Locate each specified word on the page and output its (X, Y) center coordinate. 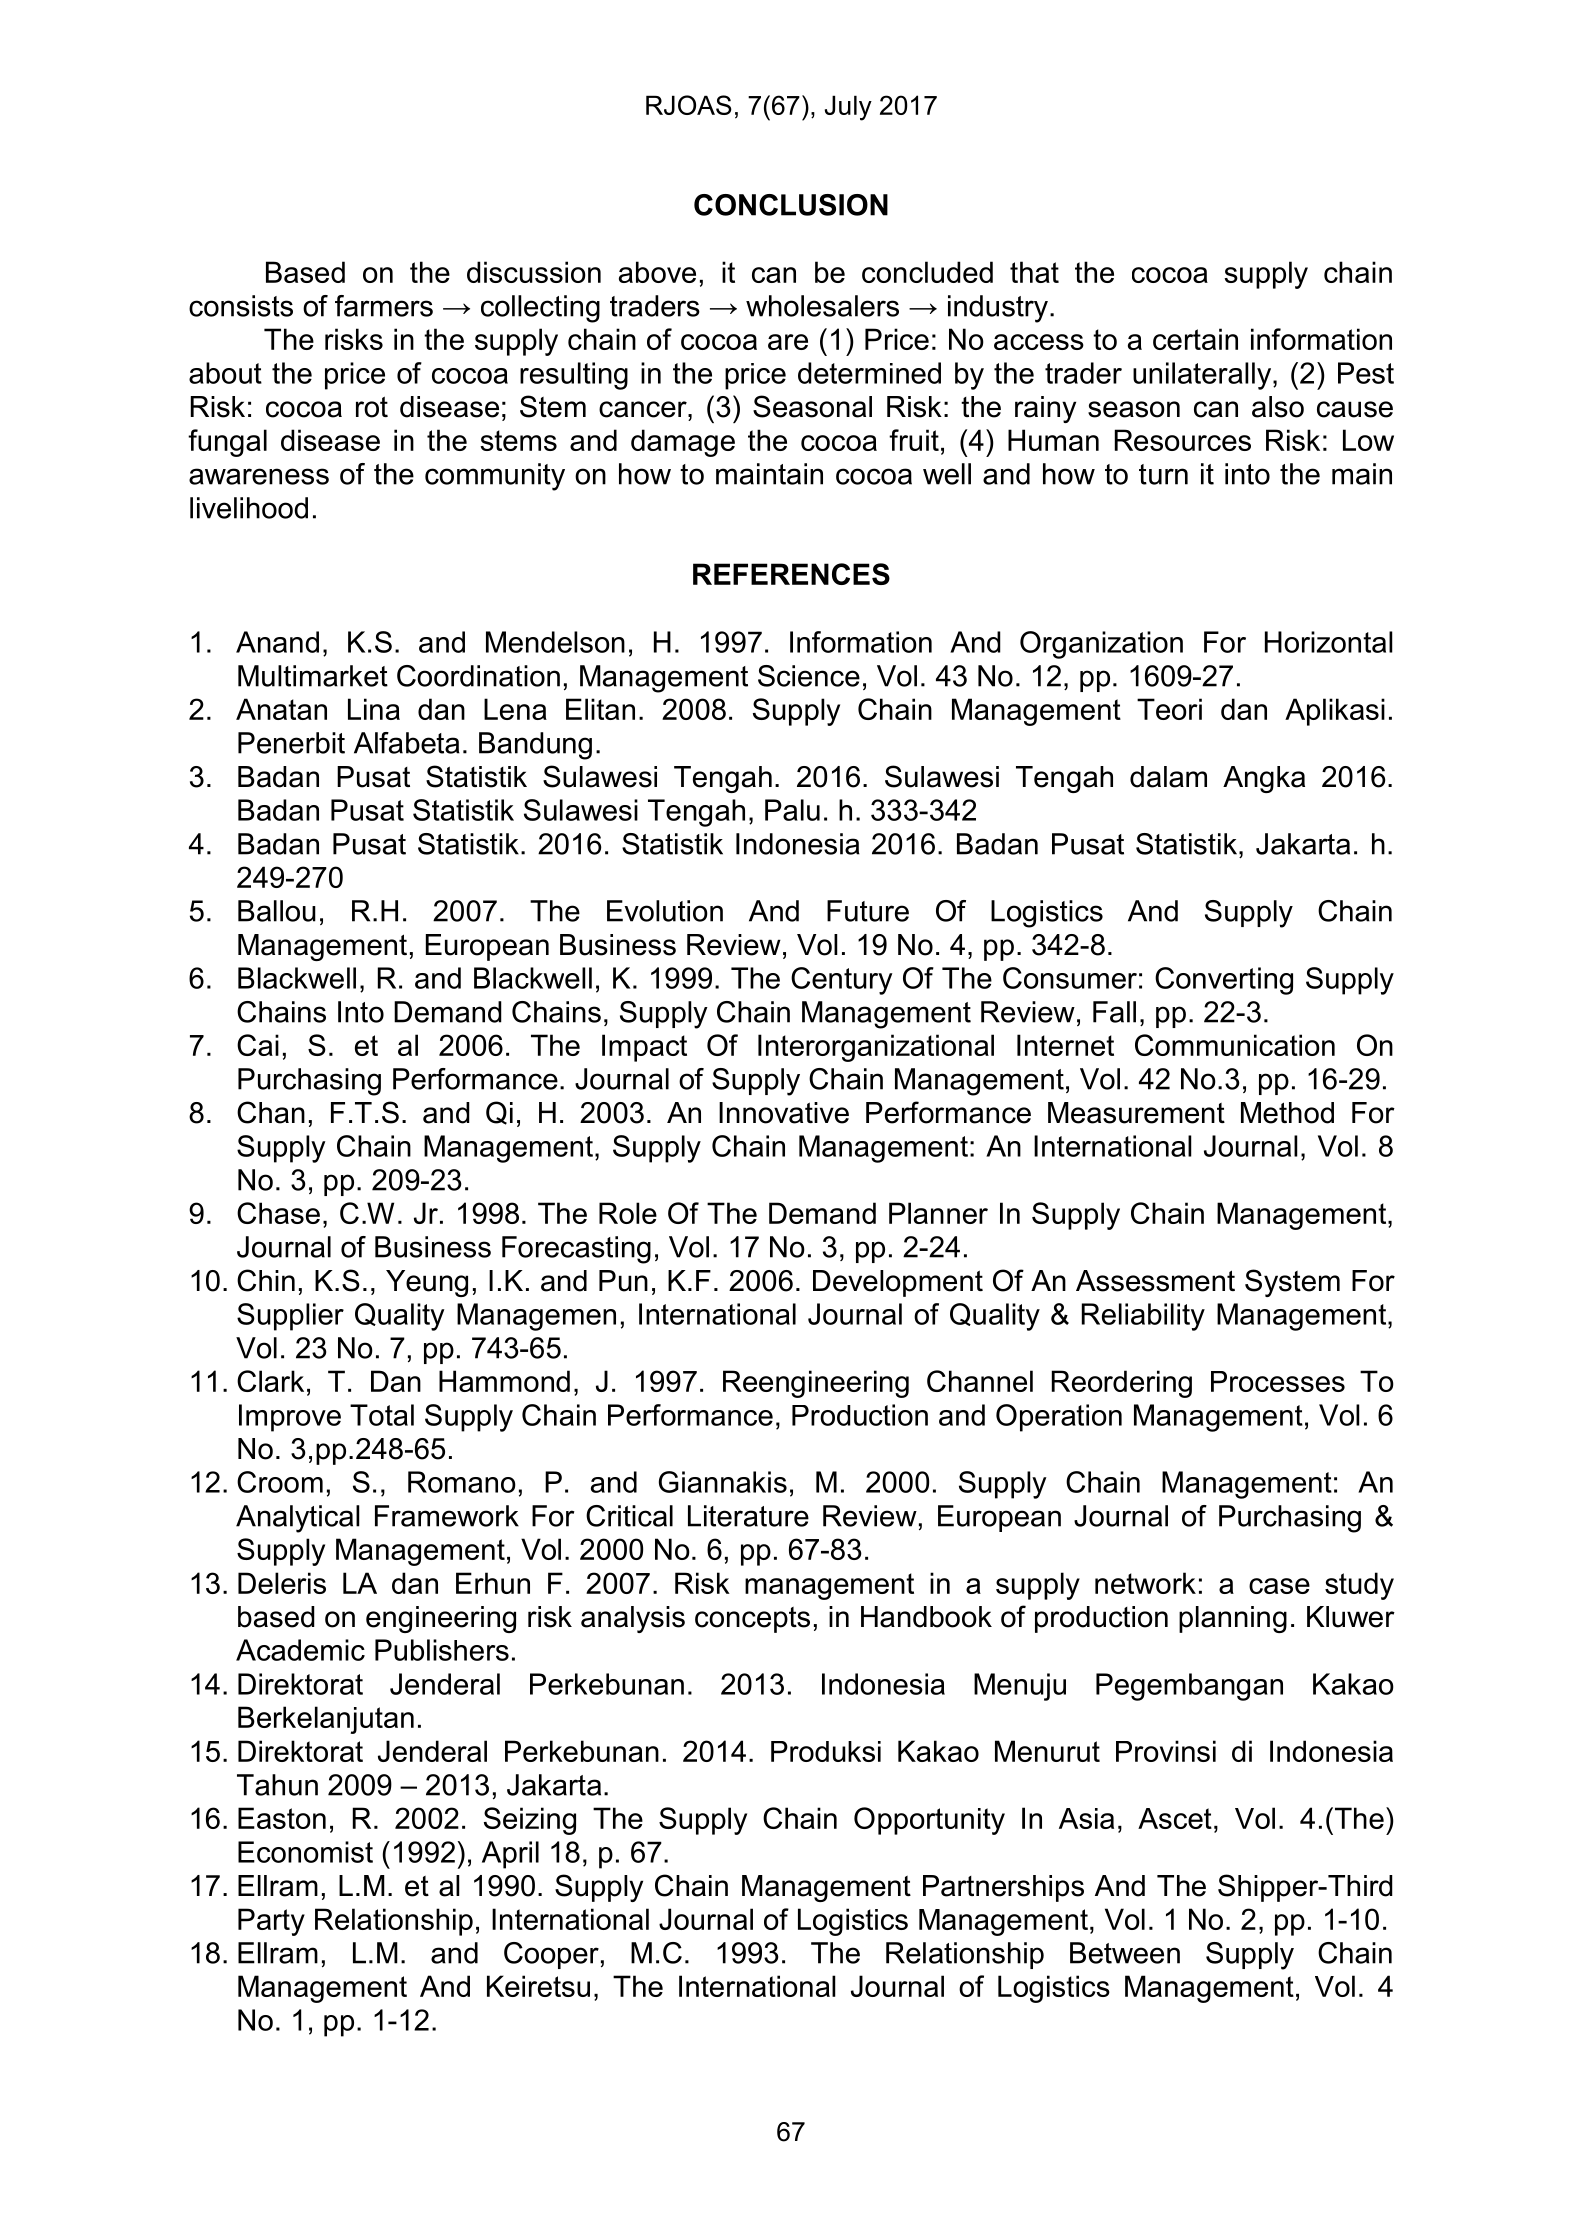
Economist (305, 1852)
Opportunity (929, 1821)
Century (842, 981)
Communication (1235, 1045)
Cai (258, 1045)
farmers (384, 306)
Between (1125, 1953)
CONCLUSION (791, 205)
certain (1195, 339)
